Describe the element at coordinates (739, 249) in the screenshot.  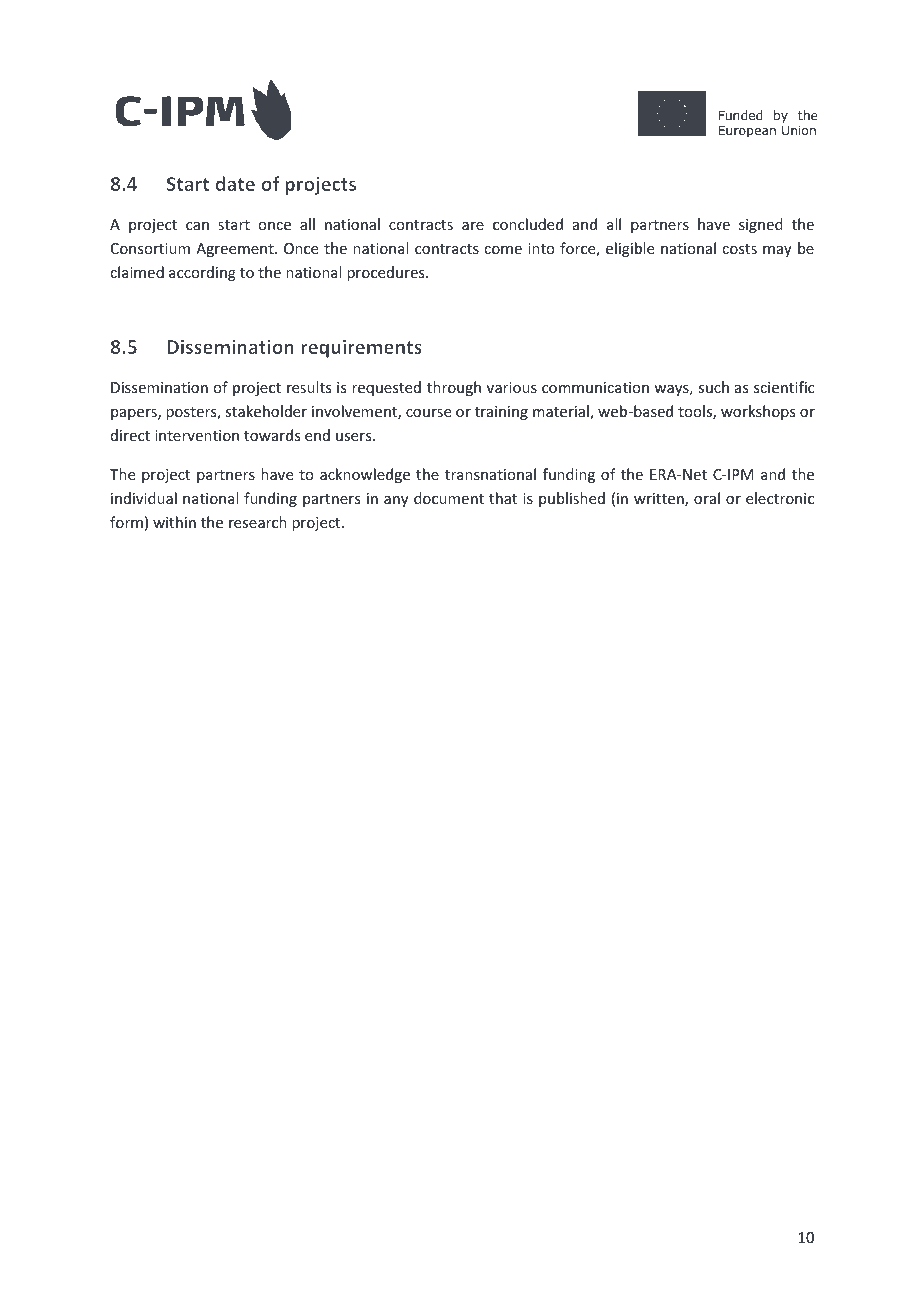
I see `costs` at that location.
